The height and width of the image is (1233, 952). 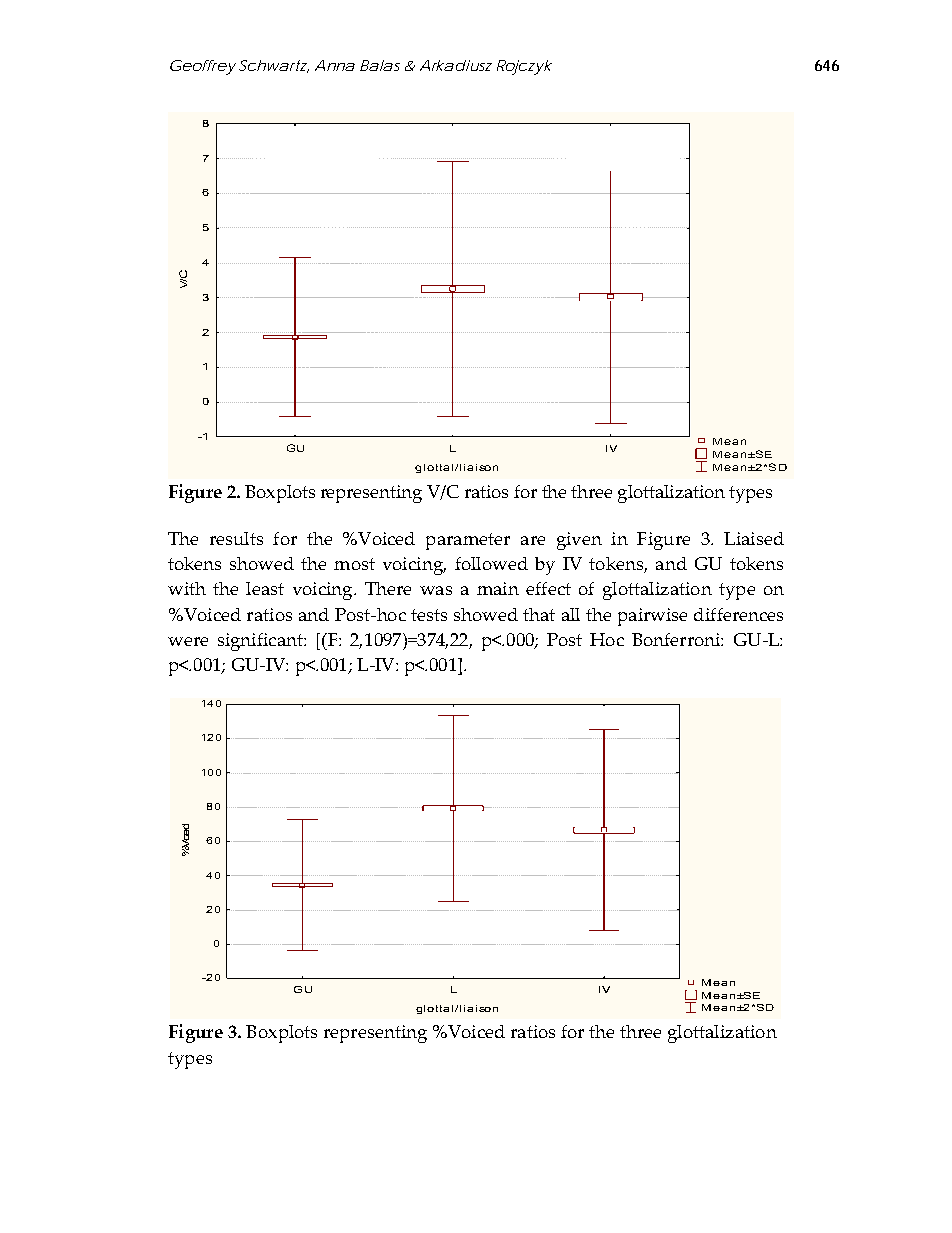 I want to click on significant, so click(x=261, y=642).
